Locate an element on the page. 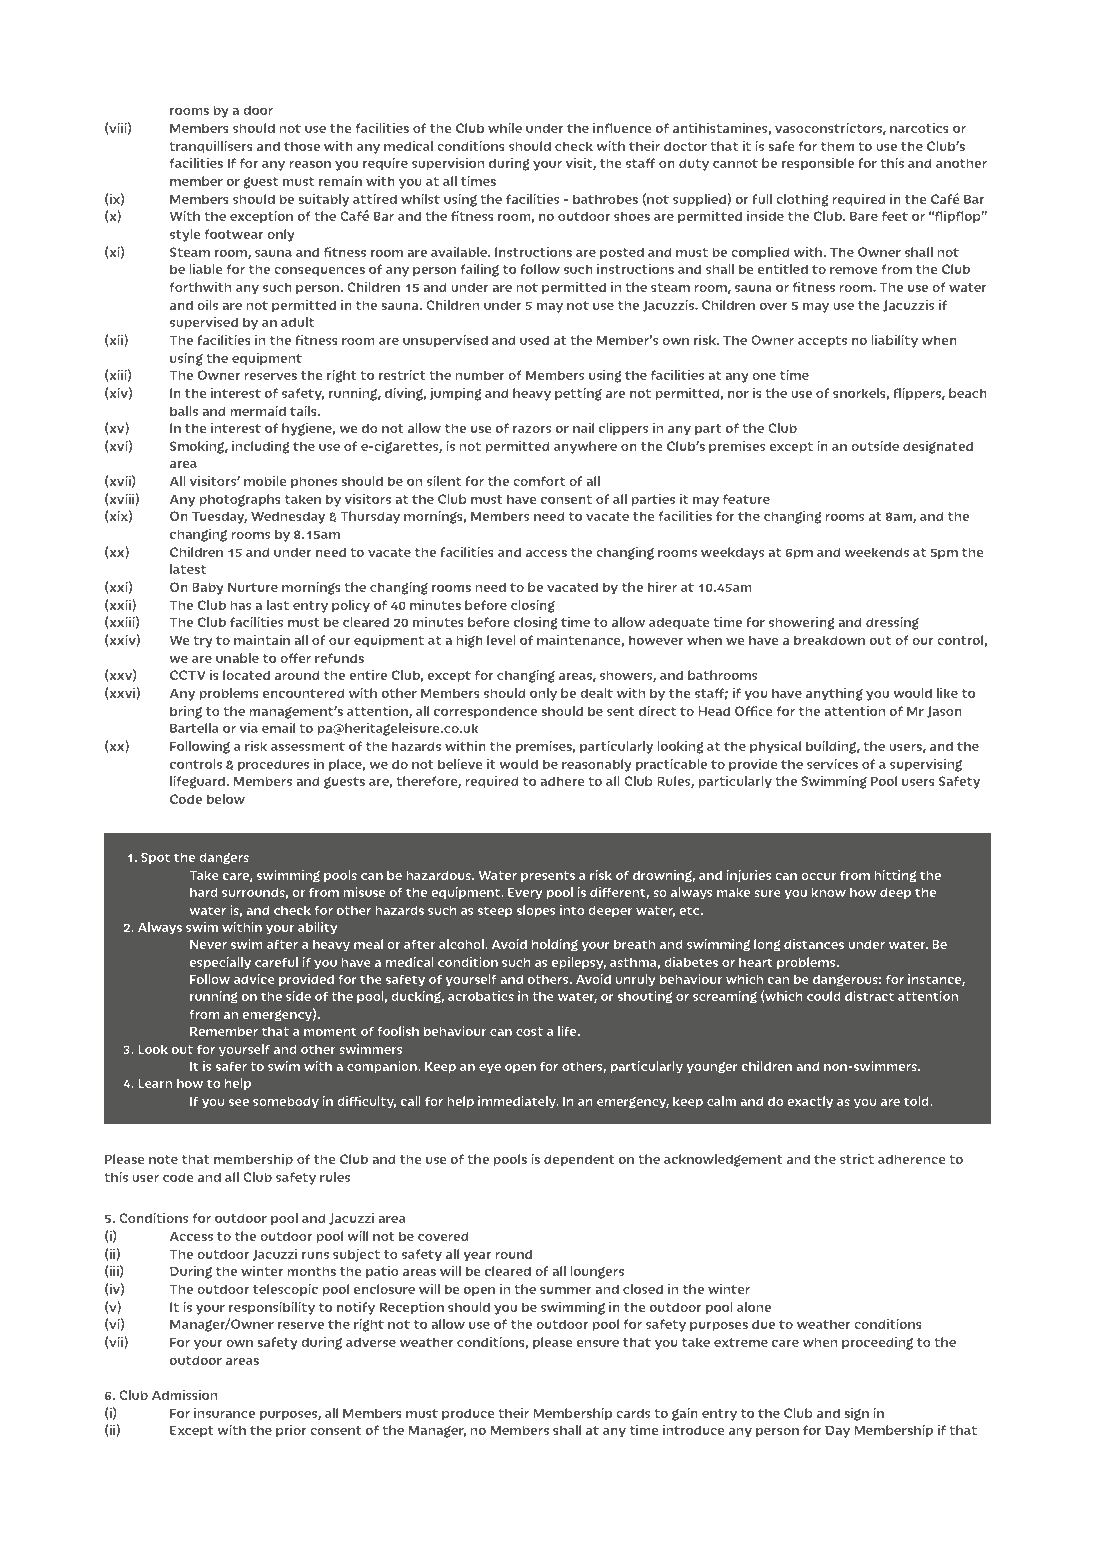  unable is located at coordinates (237, 658).
